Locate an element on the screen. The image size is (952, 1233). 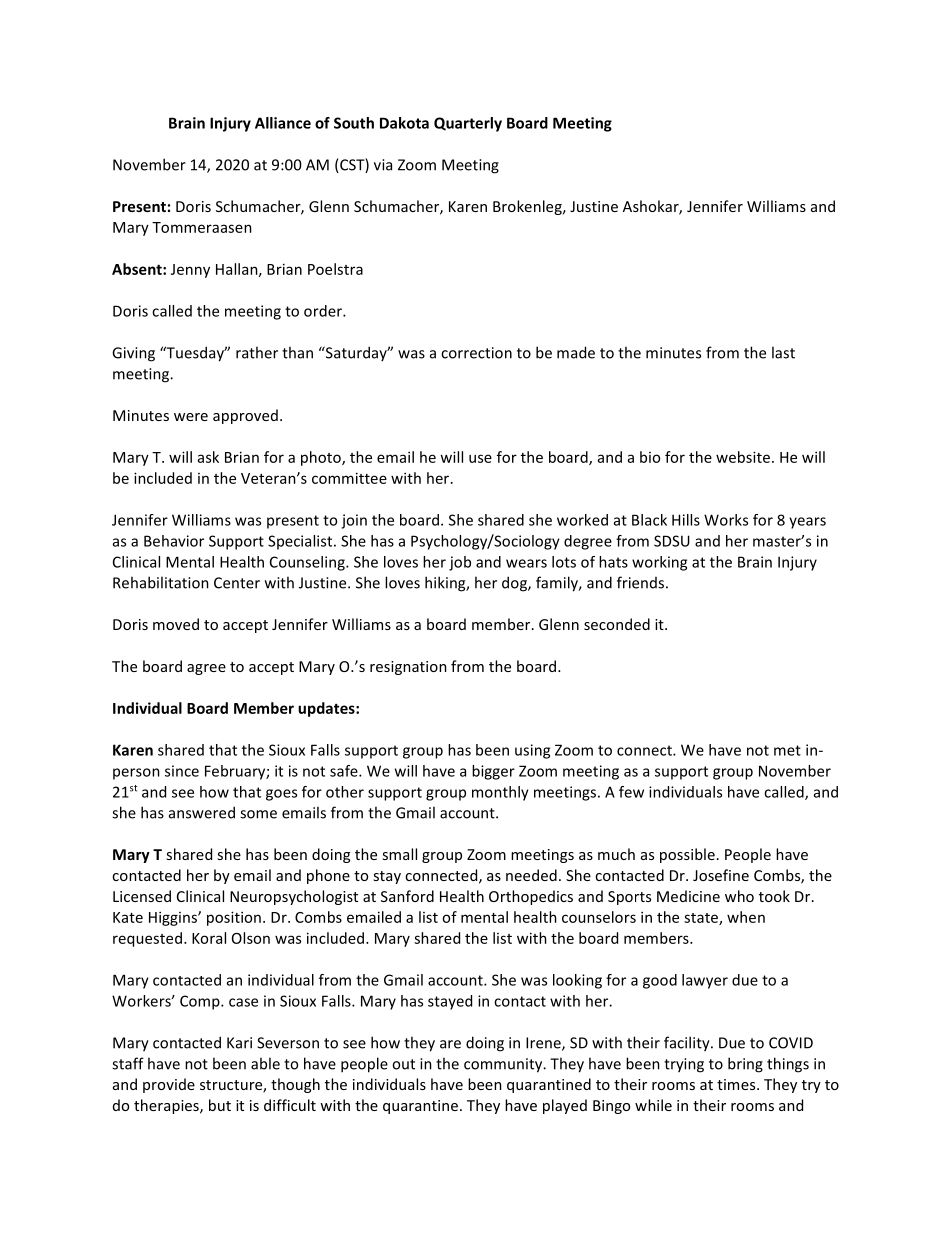
Alliance is located at coordinates (283, 123).
